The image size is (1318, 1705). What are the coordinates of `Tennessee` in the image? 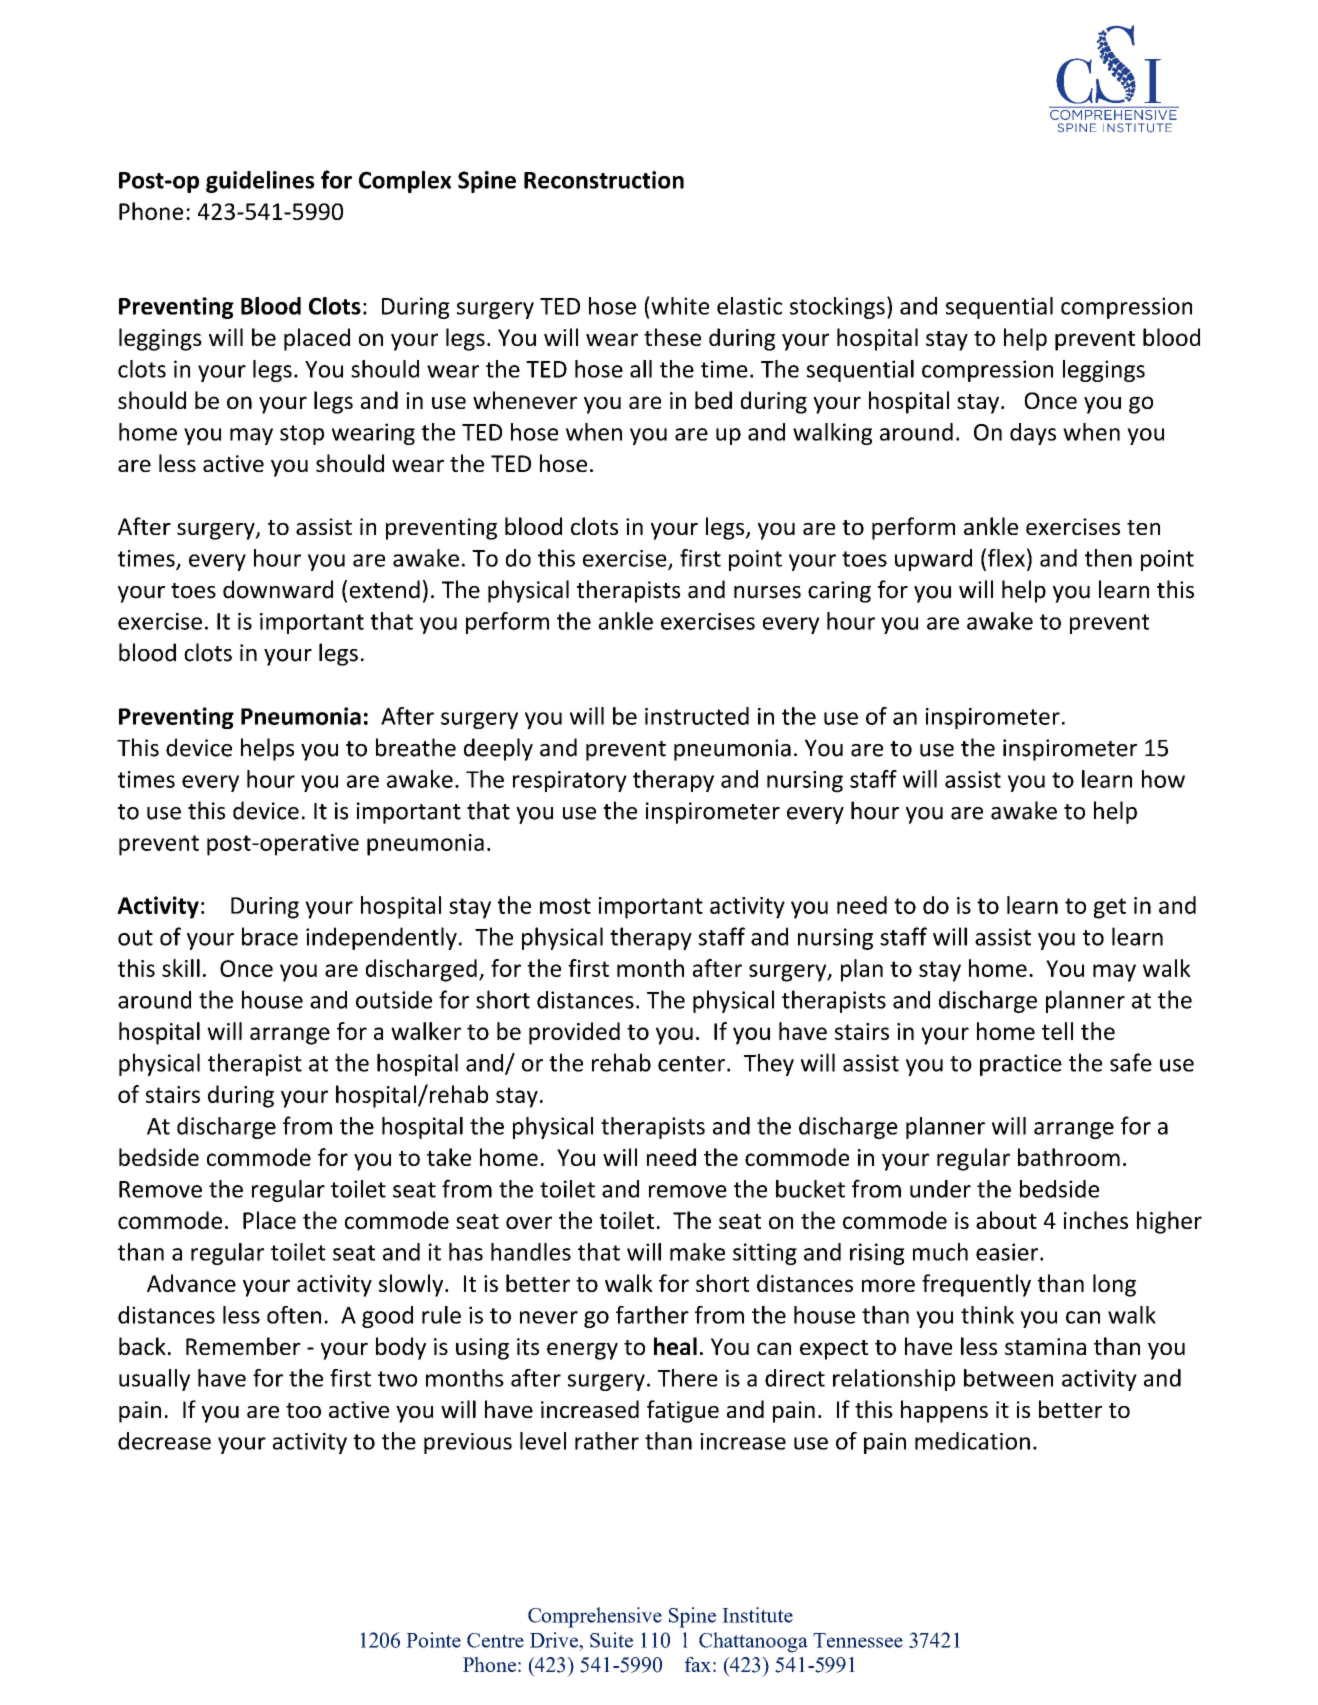 It's located at (858, 1640).
